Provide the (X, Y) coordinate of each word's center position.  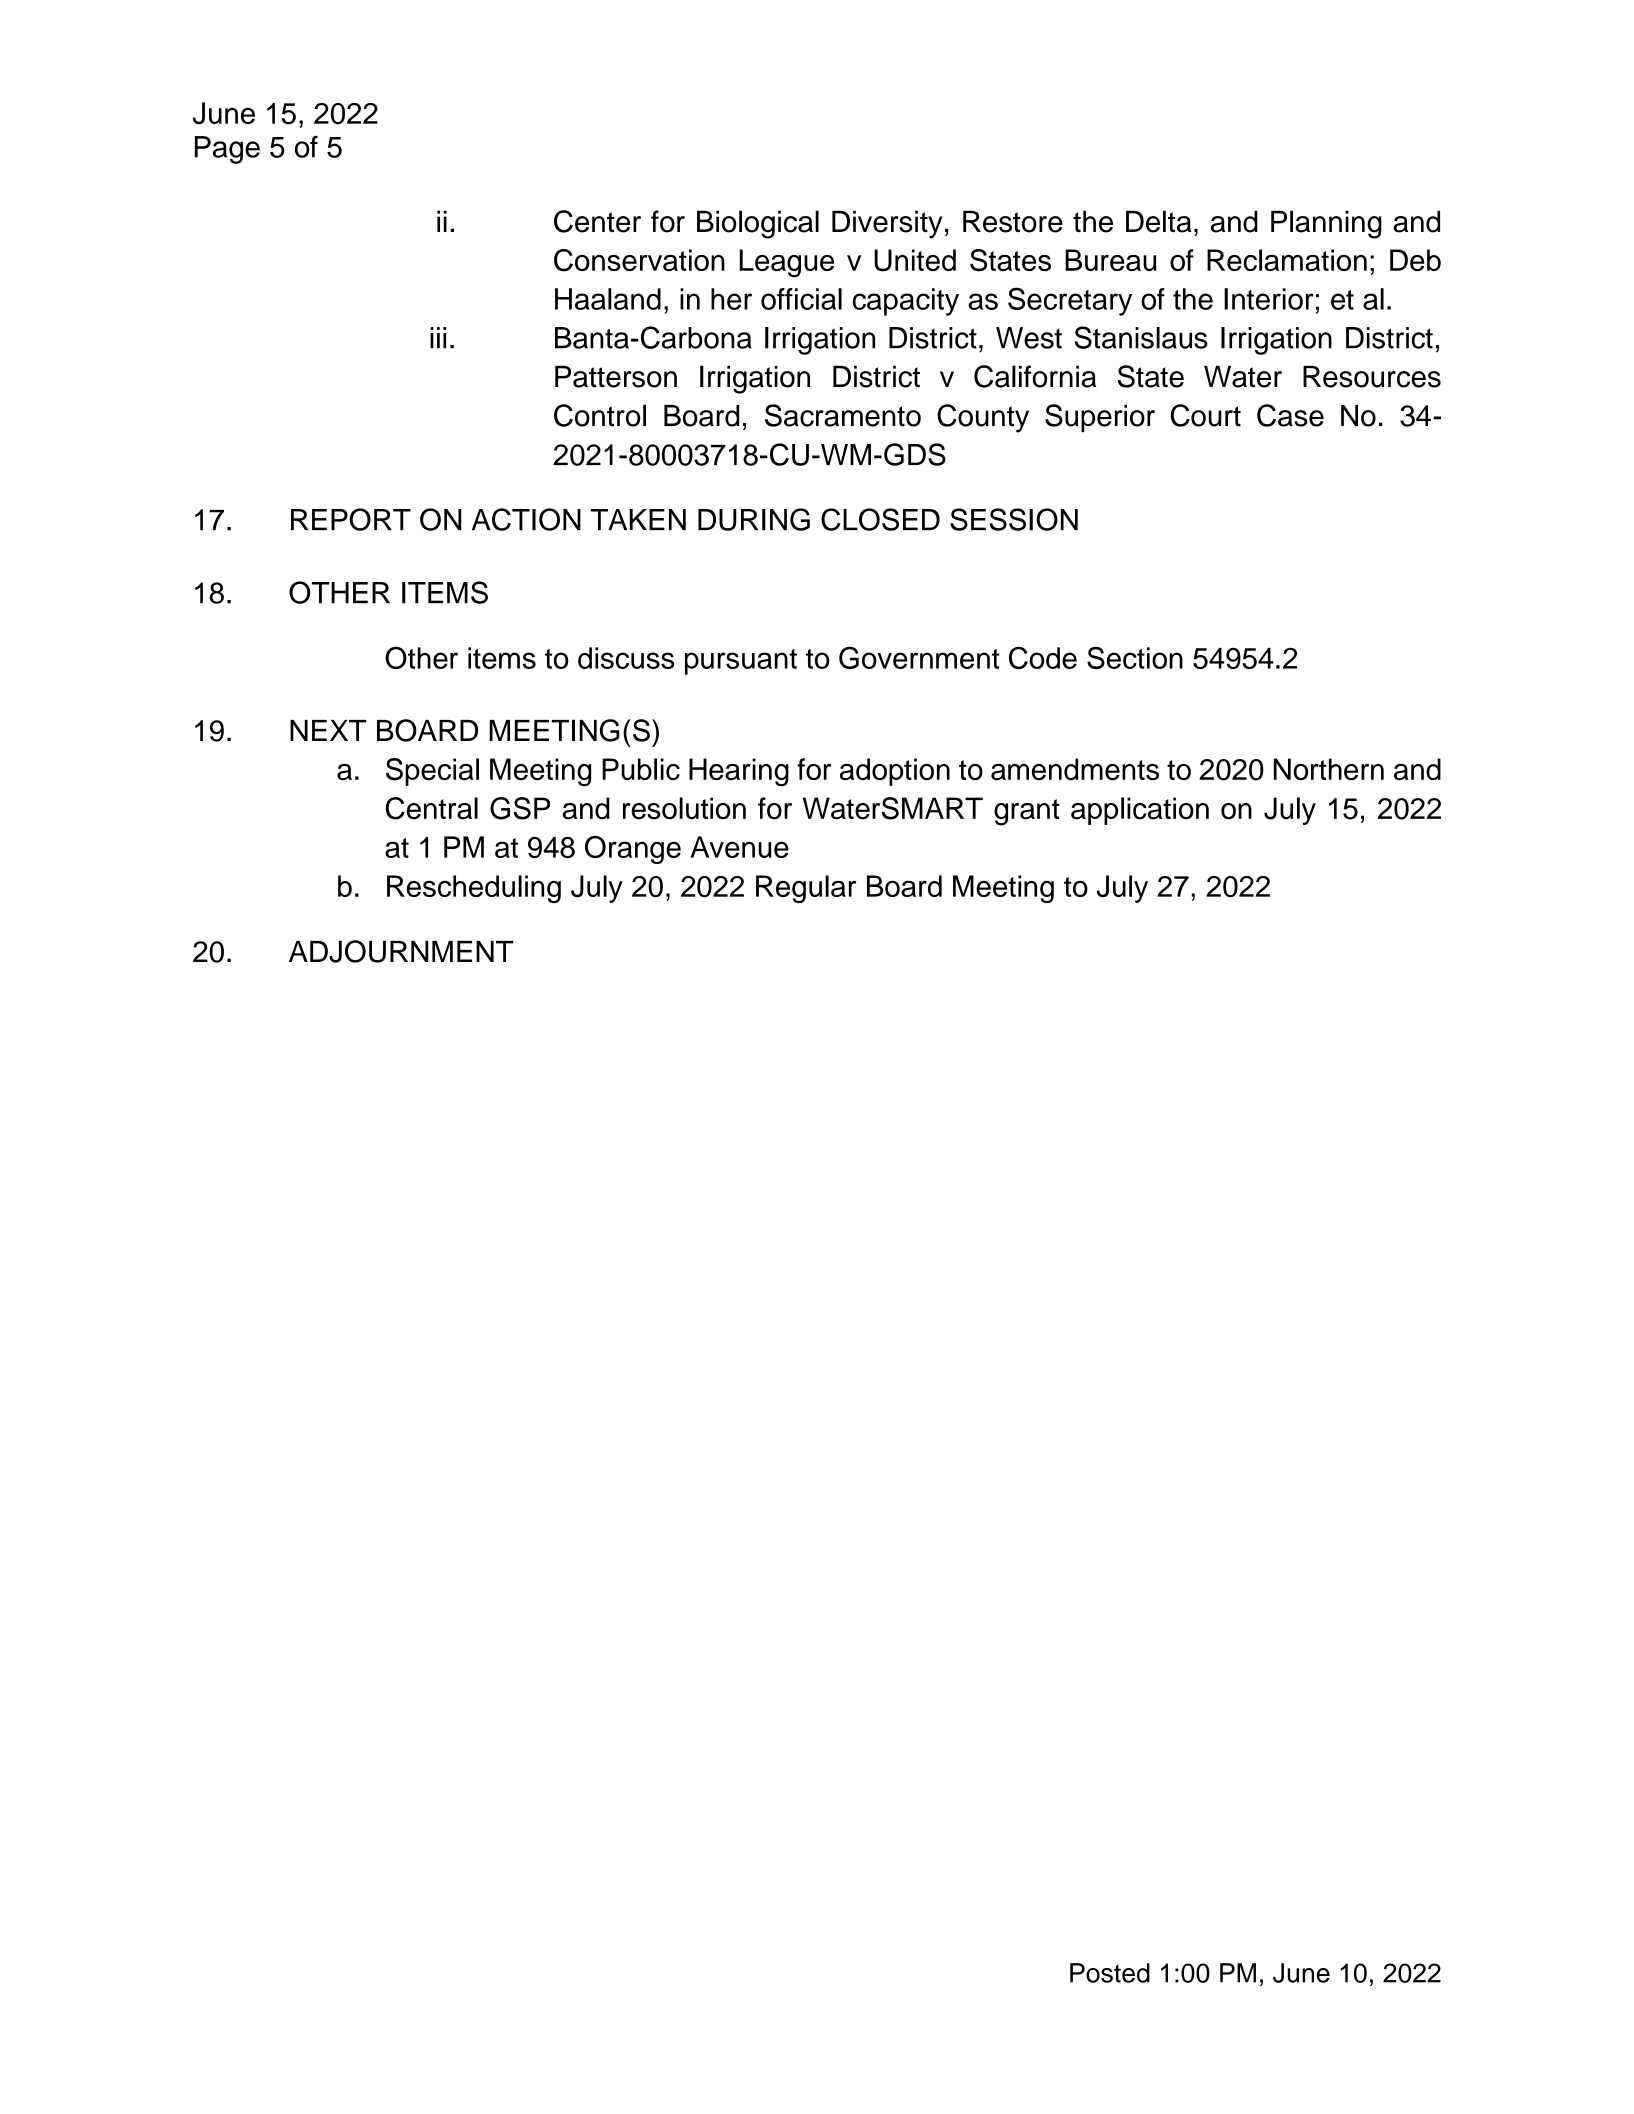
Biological (758, 224)
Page (227, 150)
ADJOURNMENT (401, 951)
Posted (1110, 1973)
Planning (1326, 224)
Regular (806, 889)
